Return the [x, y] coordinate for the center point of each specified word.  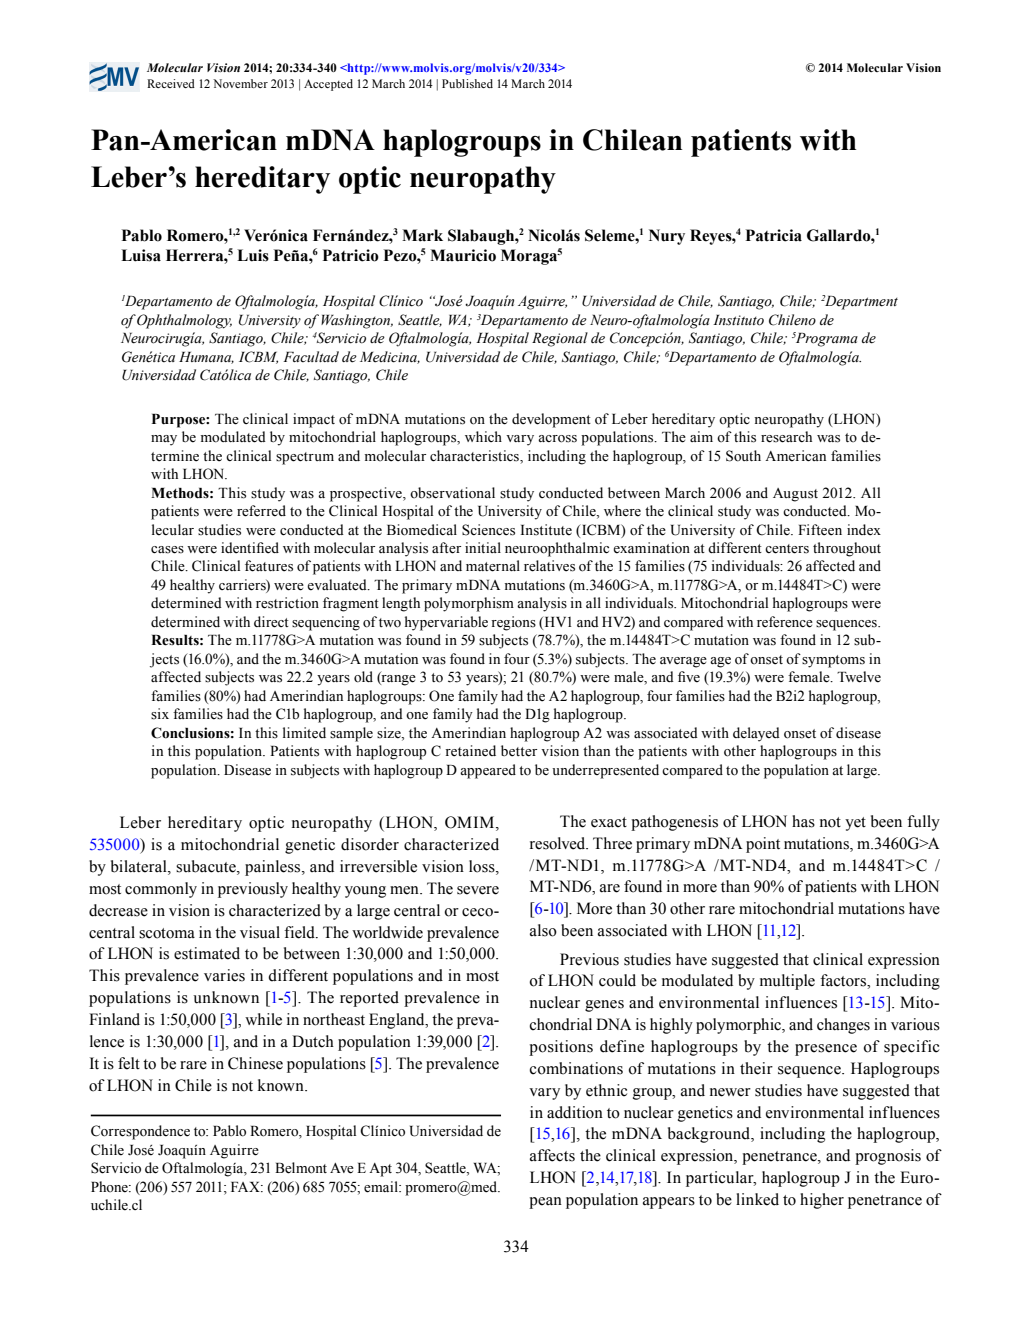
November [240, 83]
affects [552, 1155]
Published [467, 83]
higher [822, 1201]
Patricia [774, 235]
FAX [246, 1187]
